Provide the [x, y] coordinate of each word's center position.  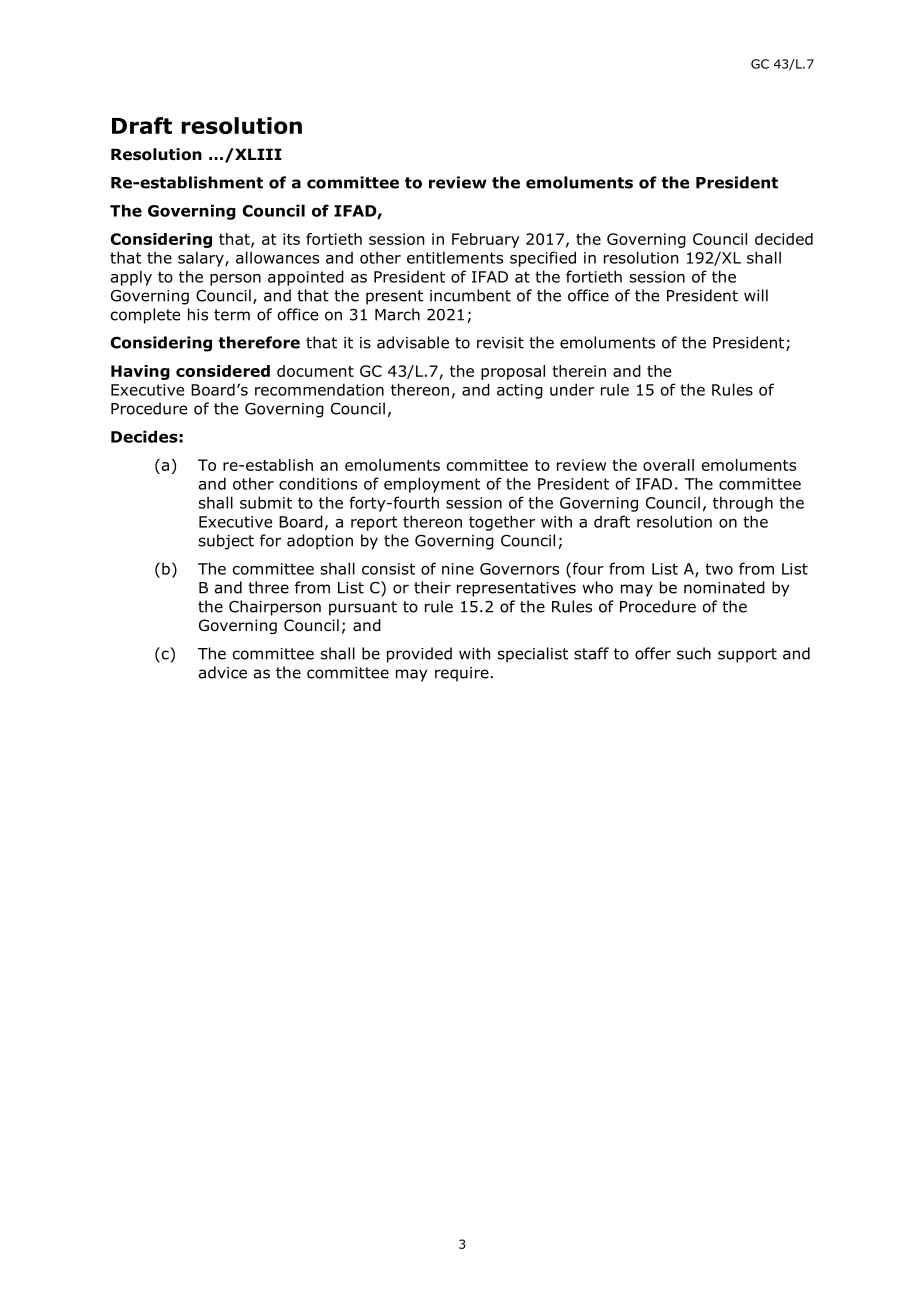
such [694, 653]
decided [784, 239]
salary [202, 259]
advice [223, 672]
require [462, 674]
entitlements [455, 257]
